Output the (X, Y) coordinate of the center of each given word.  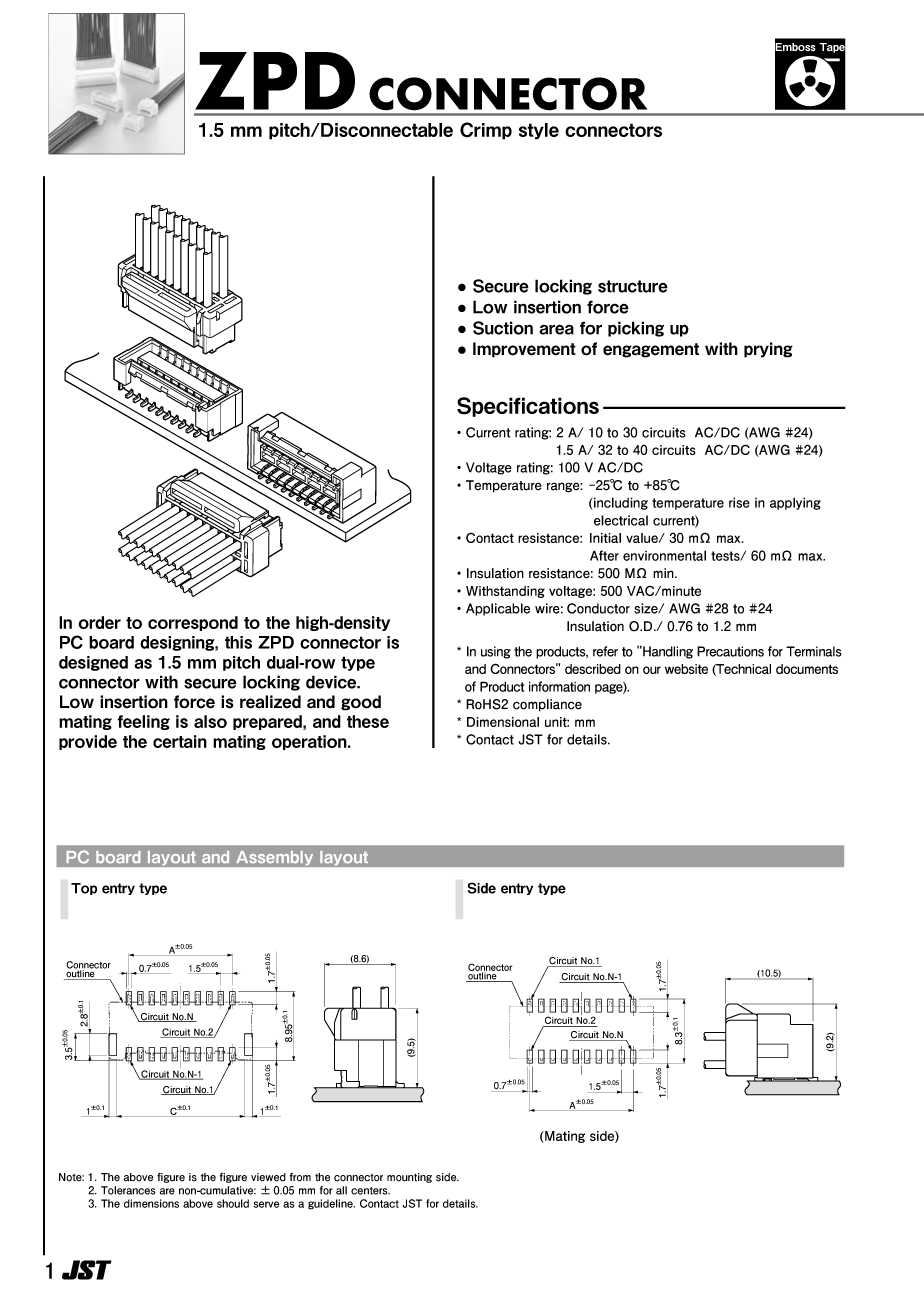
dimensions (151, 1203)
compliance (547, 705)
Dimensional (503, 722)
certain (180, 741)
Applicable (498, 609)
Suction (503, 328)
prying (768, 350)
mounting (409, 1178)
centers (370, 1191)
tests (726, 556)
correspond (193, 623)
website (686, 669)
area (556, 329)
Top (84, 889)
